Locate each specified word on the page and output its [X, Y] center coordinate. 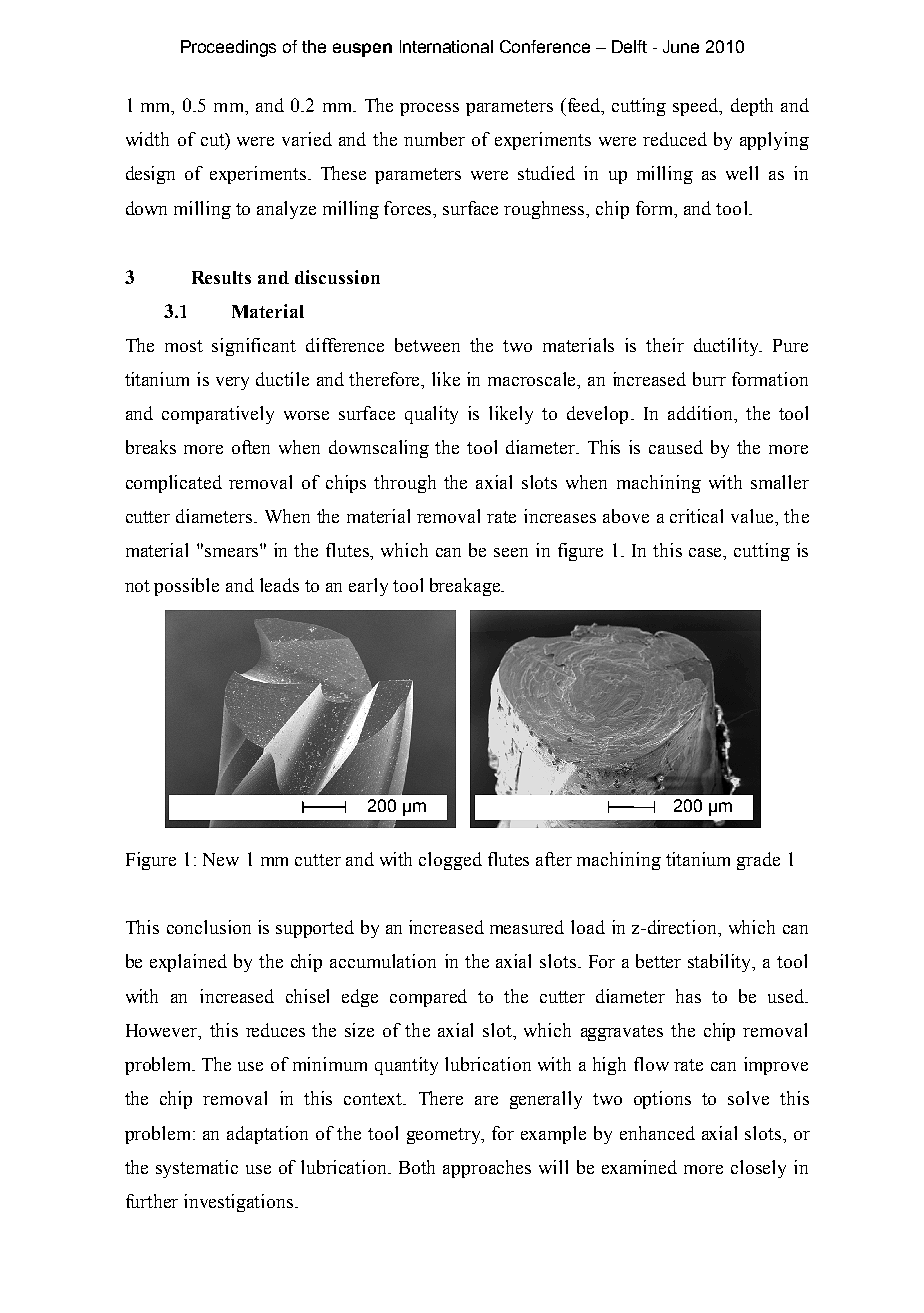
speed [697, 107]
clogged [450, 861]
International [446, 46]
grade [758, 861]
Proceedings [228, 48]
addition [701, 413]
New [221, 859]
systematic [197, 1169]
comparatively [218, 415]
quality [431, 415]
